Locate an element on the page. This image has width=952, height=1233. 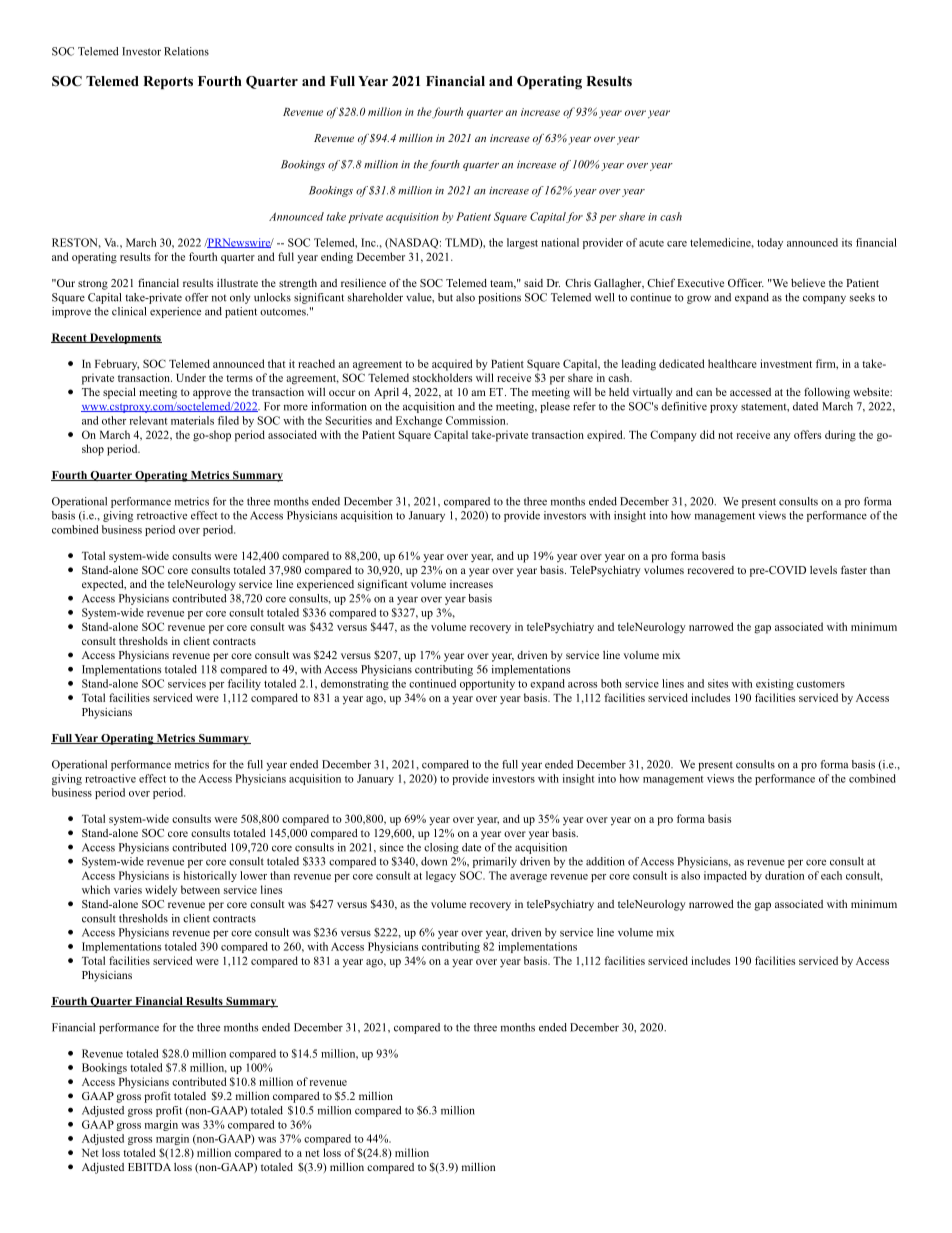
Reports is located at coordinates (168, 83).
